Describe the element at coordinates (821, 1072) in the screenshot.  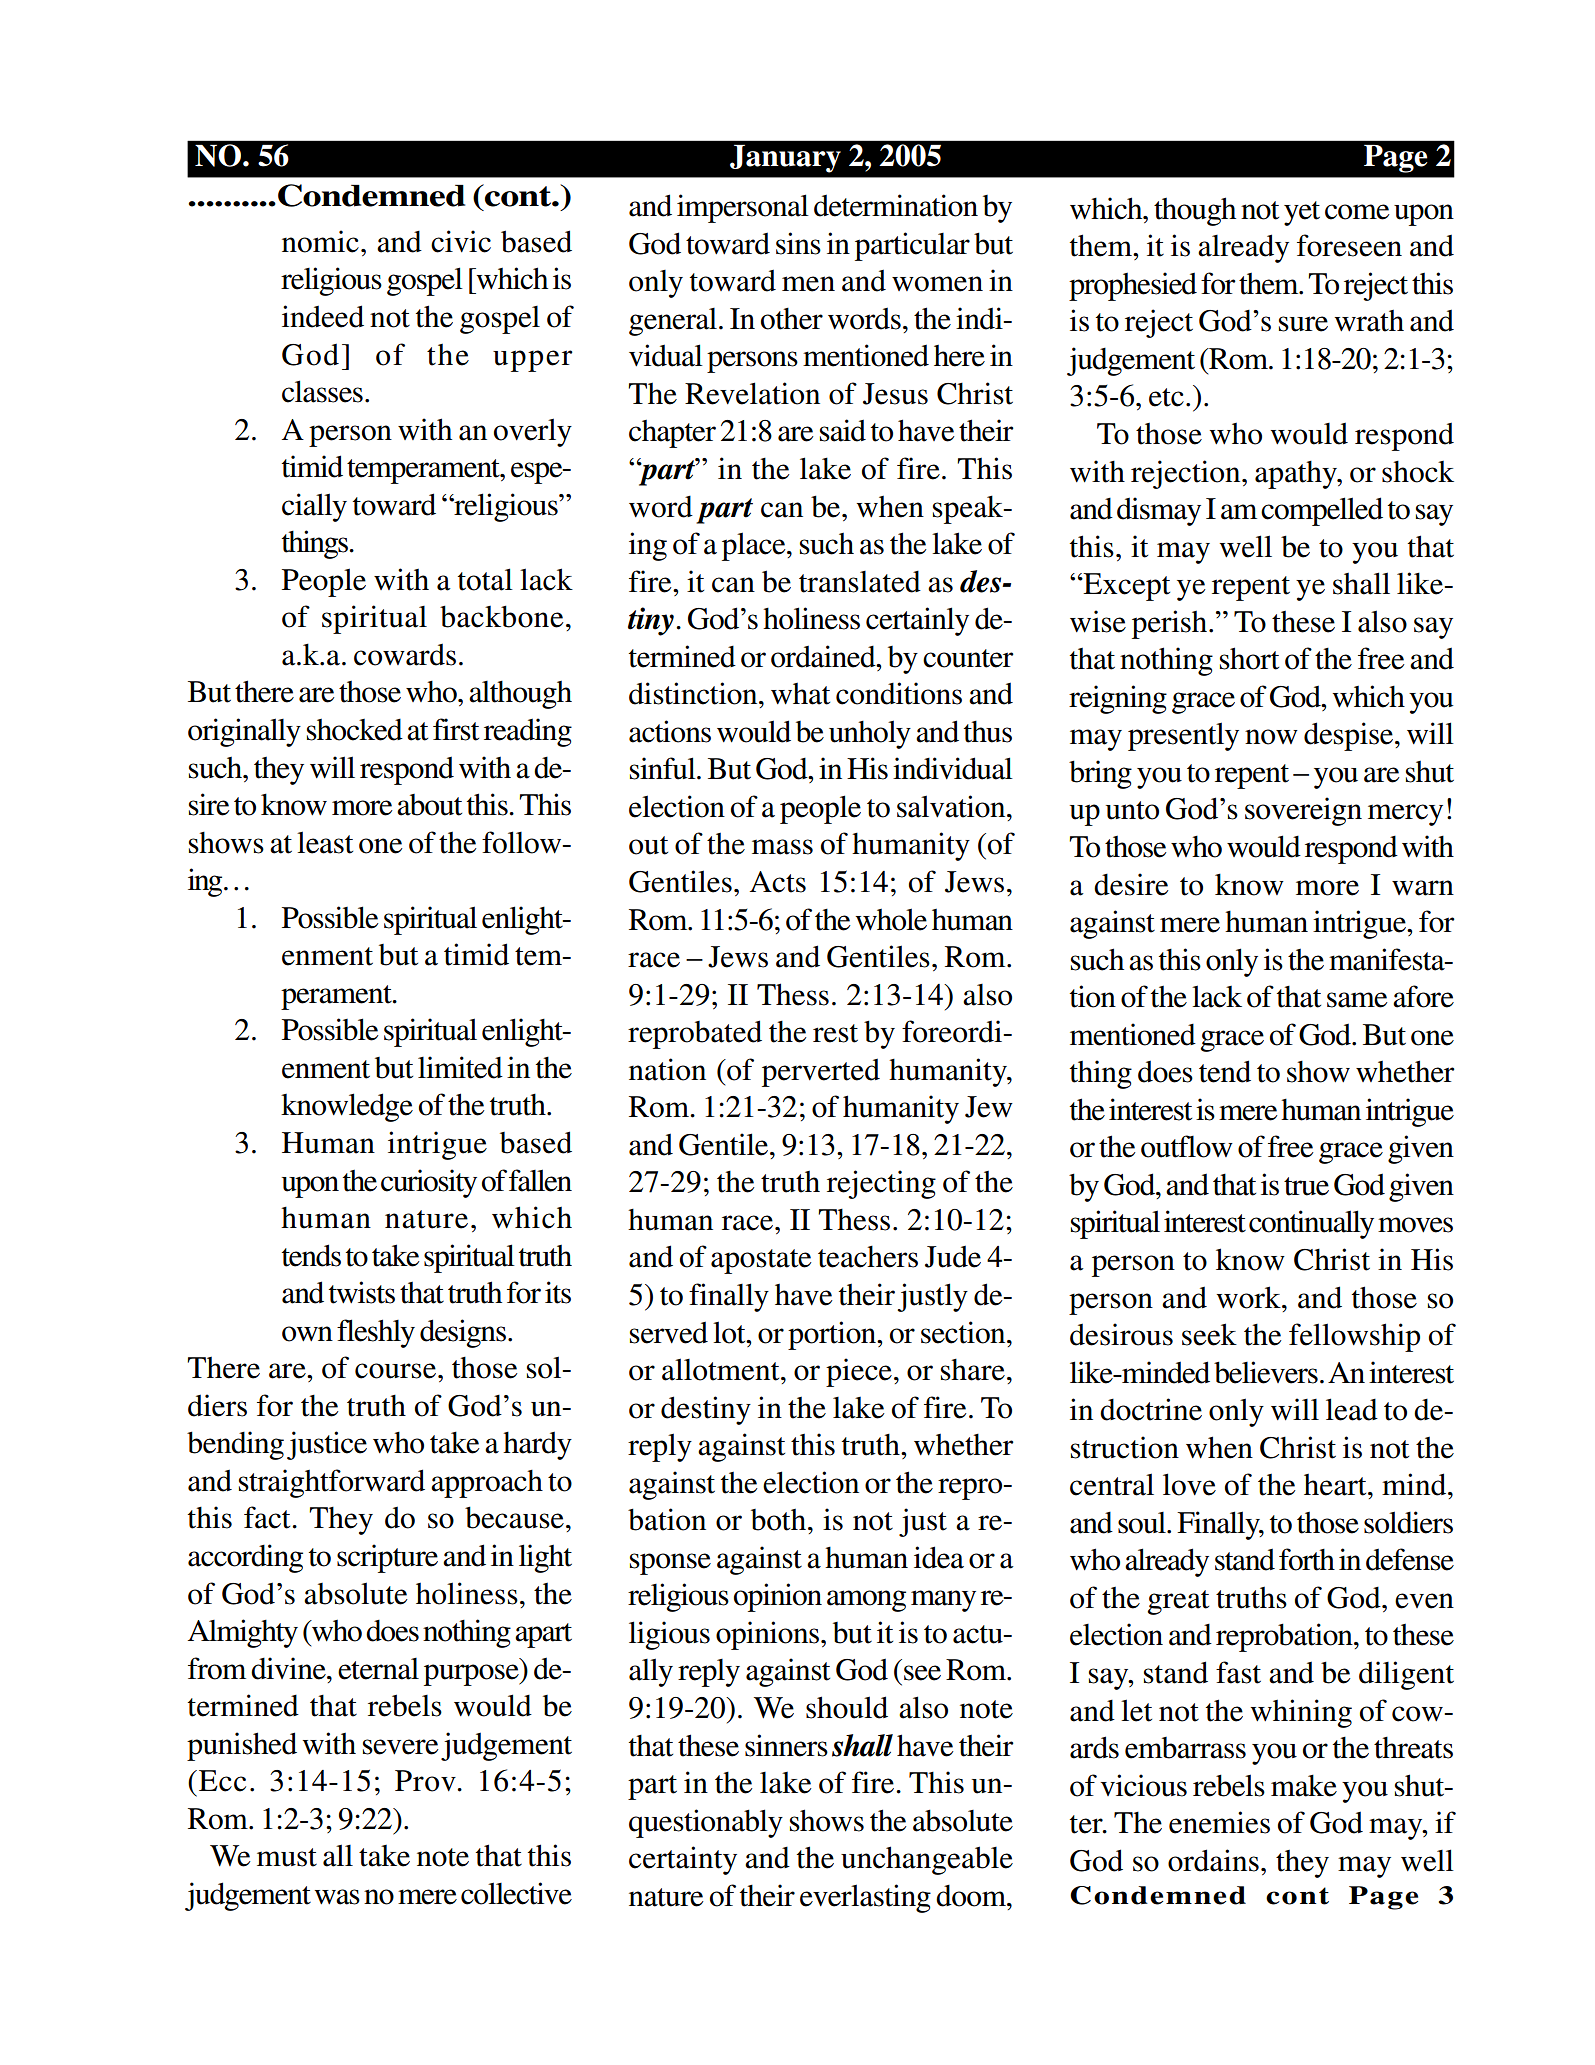
I see `perverted` at that location.
